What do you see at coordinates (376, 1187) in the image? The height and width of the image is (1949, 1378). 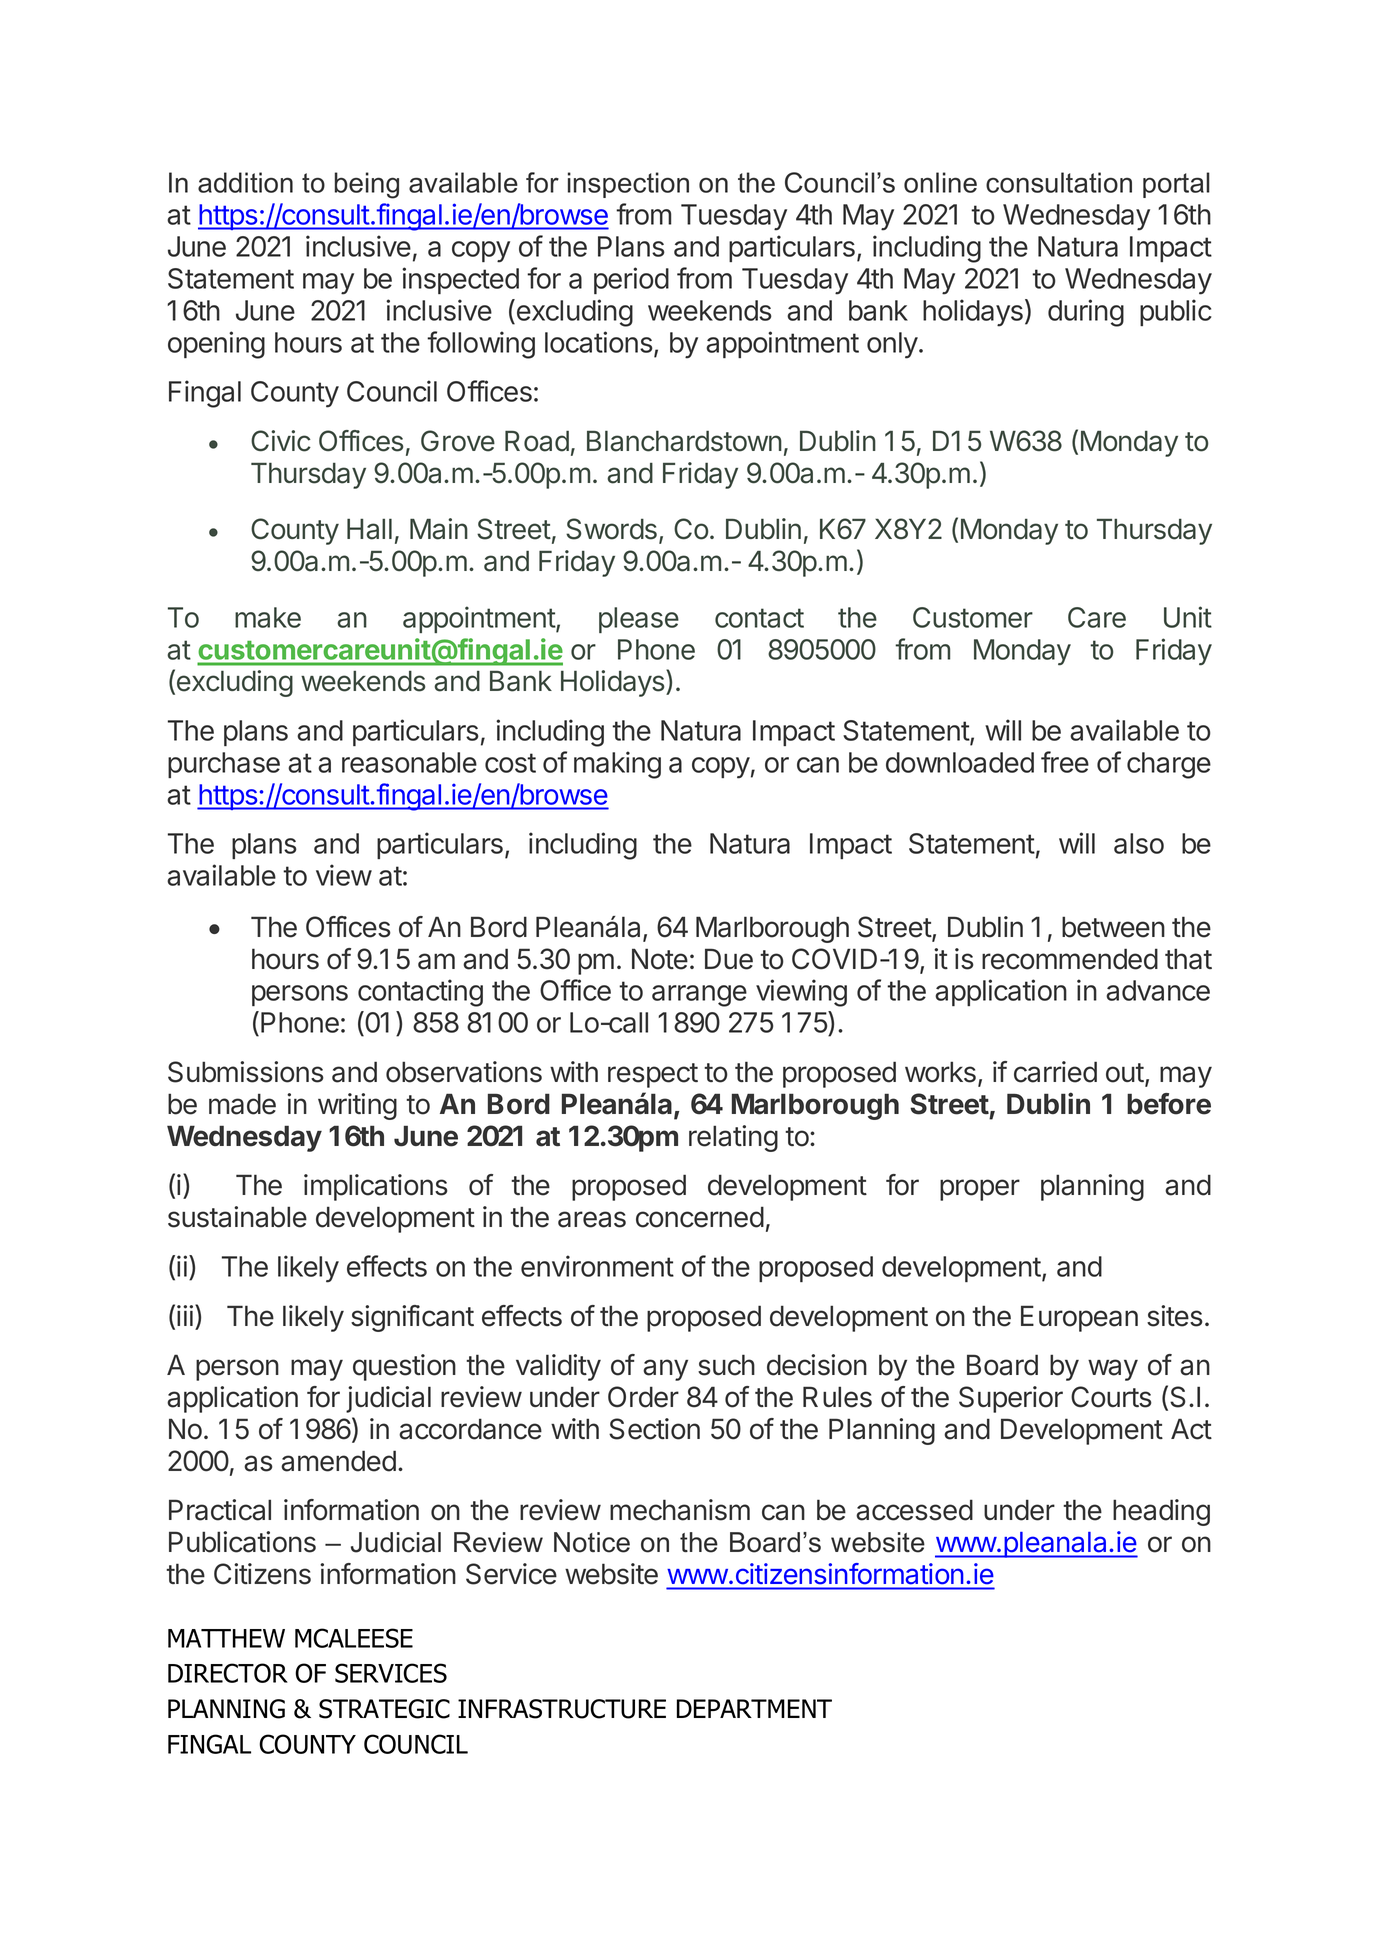 I see `implications` at bounding box center [376, 1187].
